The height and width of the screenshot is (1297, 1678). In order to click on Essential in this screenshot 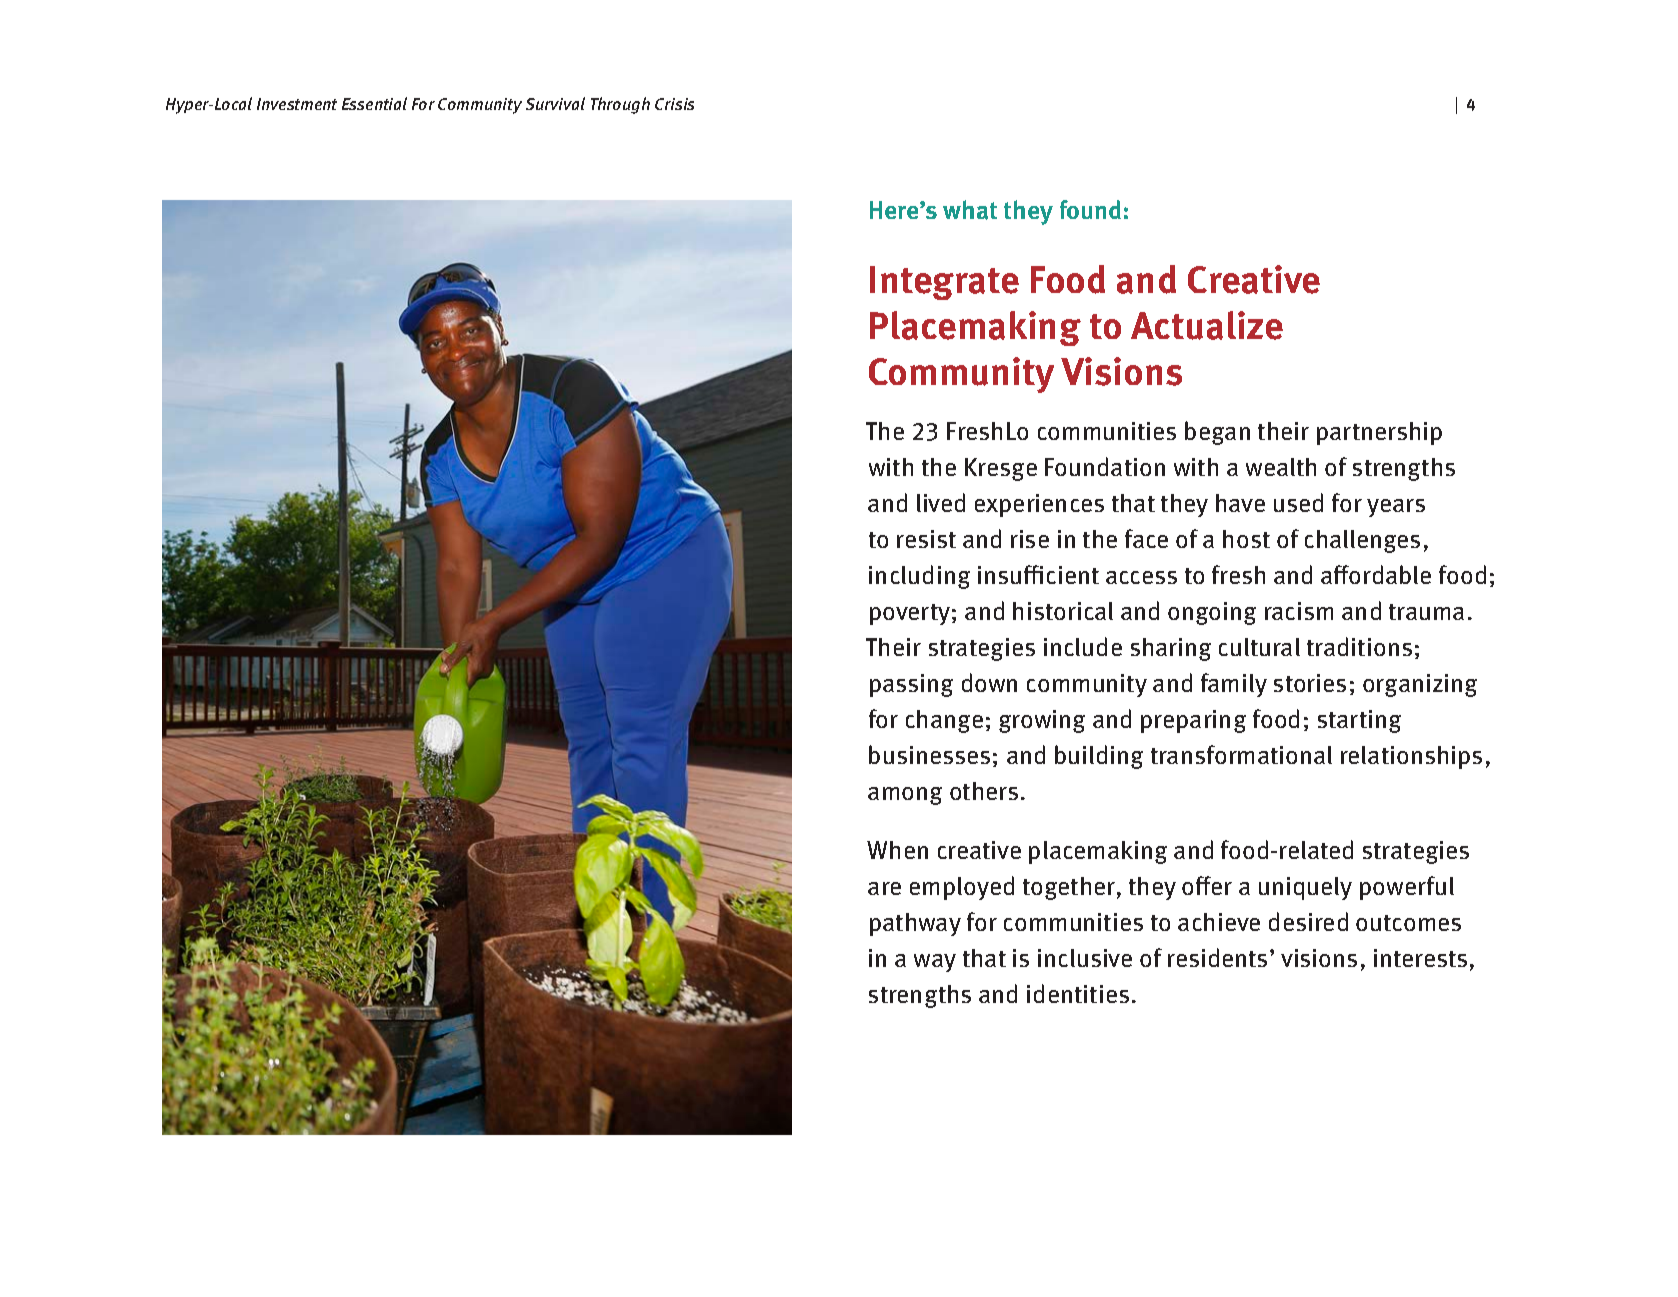, I will do `click(374, 103)`.
